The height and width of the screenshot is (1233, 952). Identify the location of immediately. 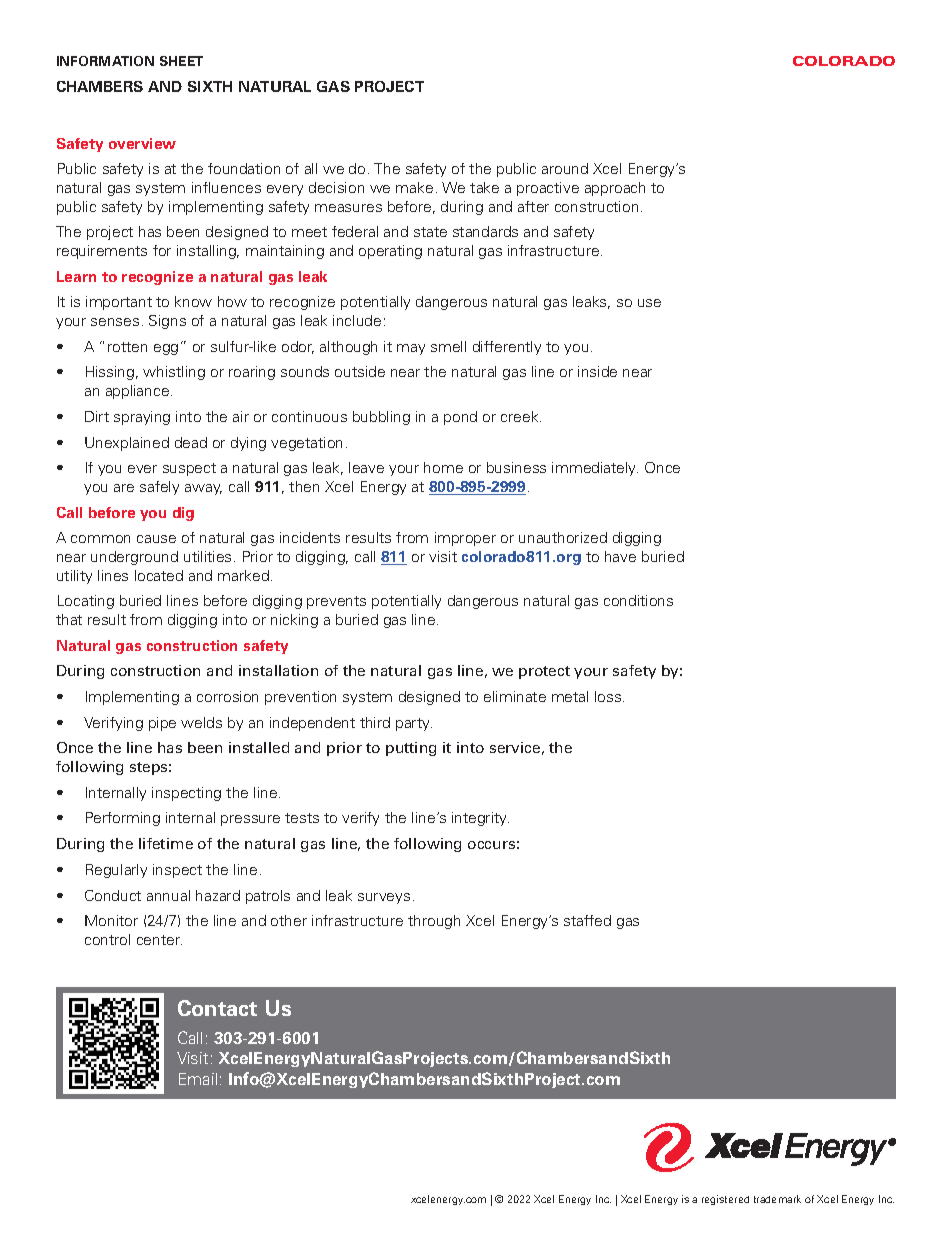
(595, 469).
